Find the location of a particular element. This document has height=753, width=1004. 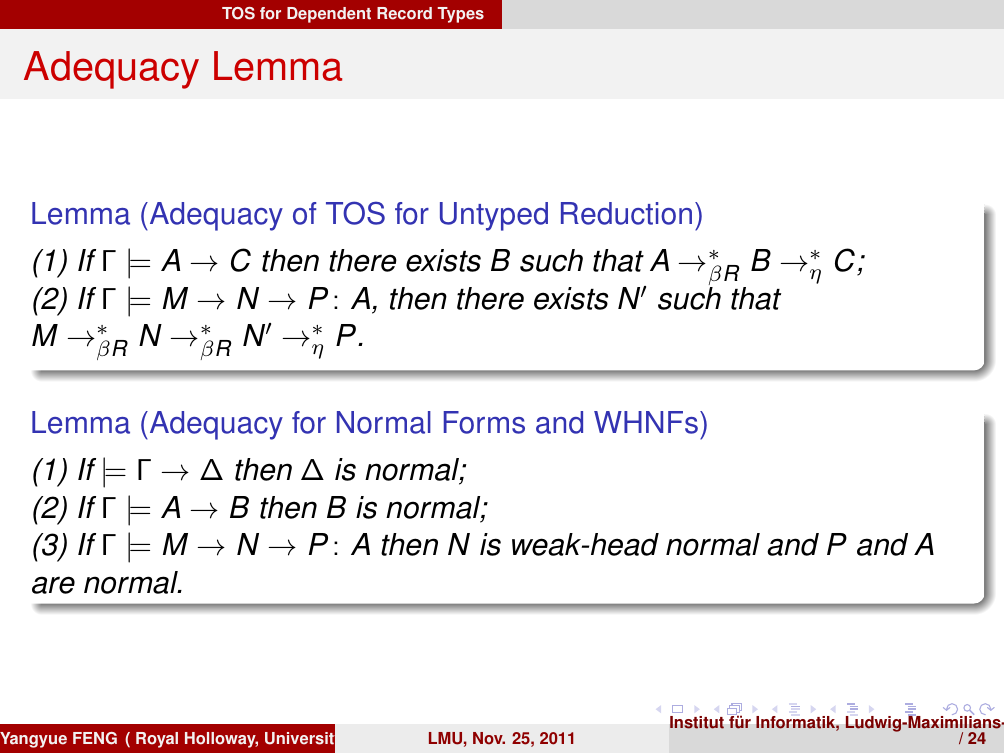

Types is located at coordinates (460, 15).
